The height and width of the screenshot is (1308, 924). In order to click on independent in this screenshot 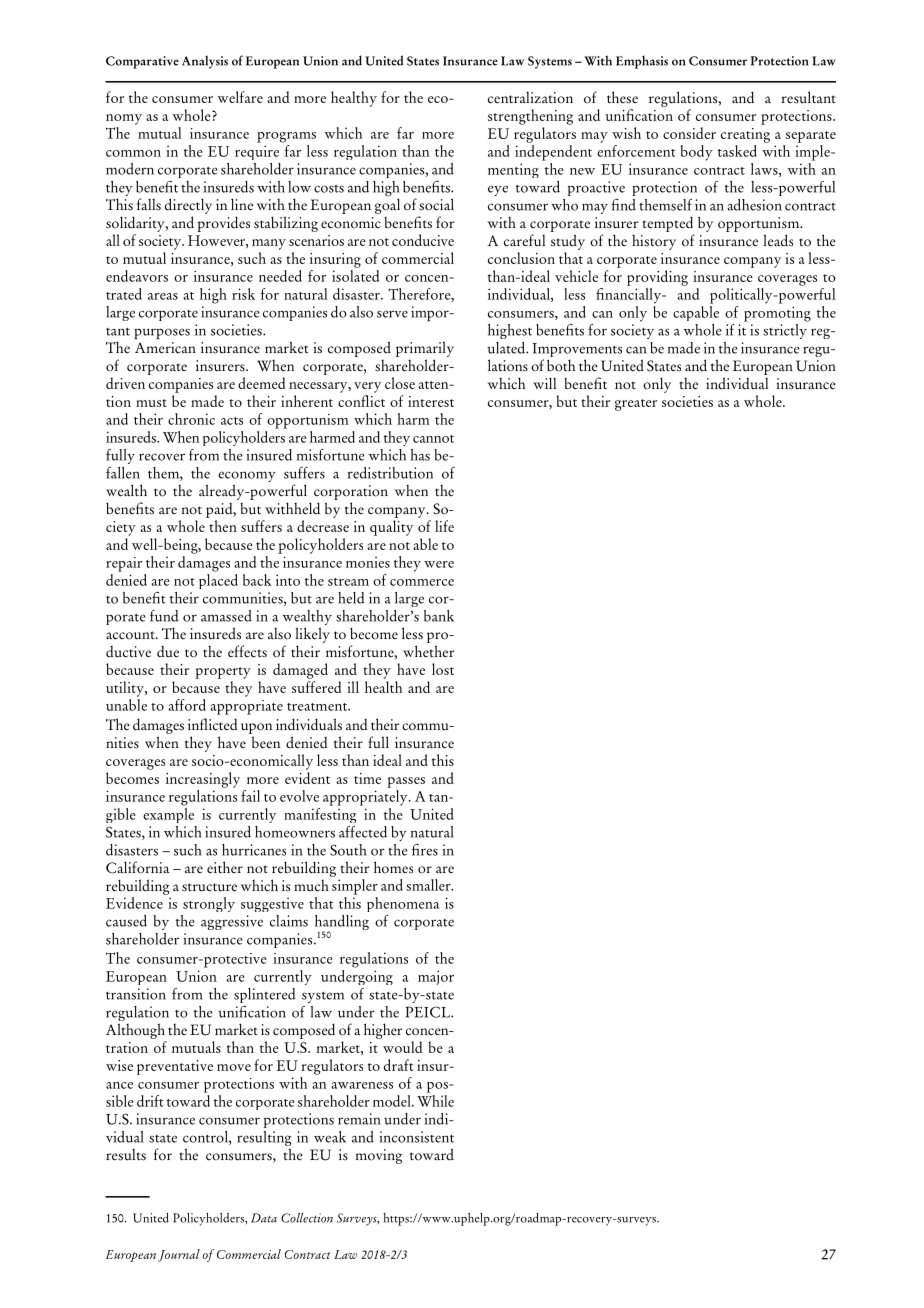, I will do `click(553, 153)`.
